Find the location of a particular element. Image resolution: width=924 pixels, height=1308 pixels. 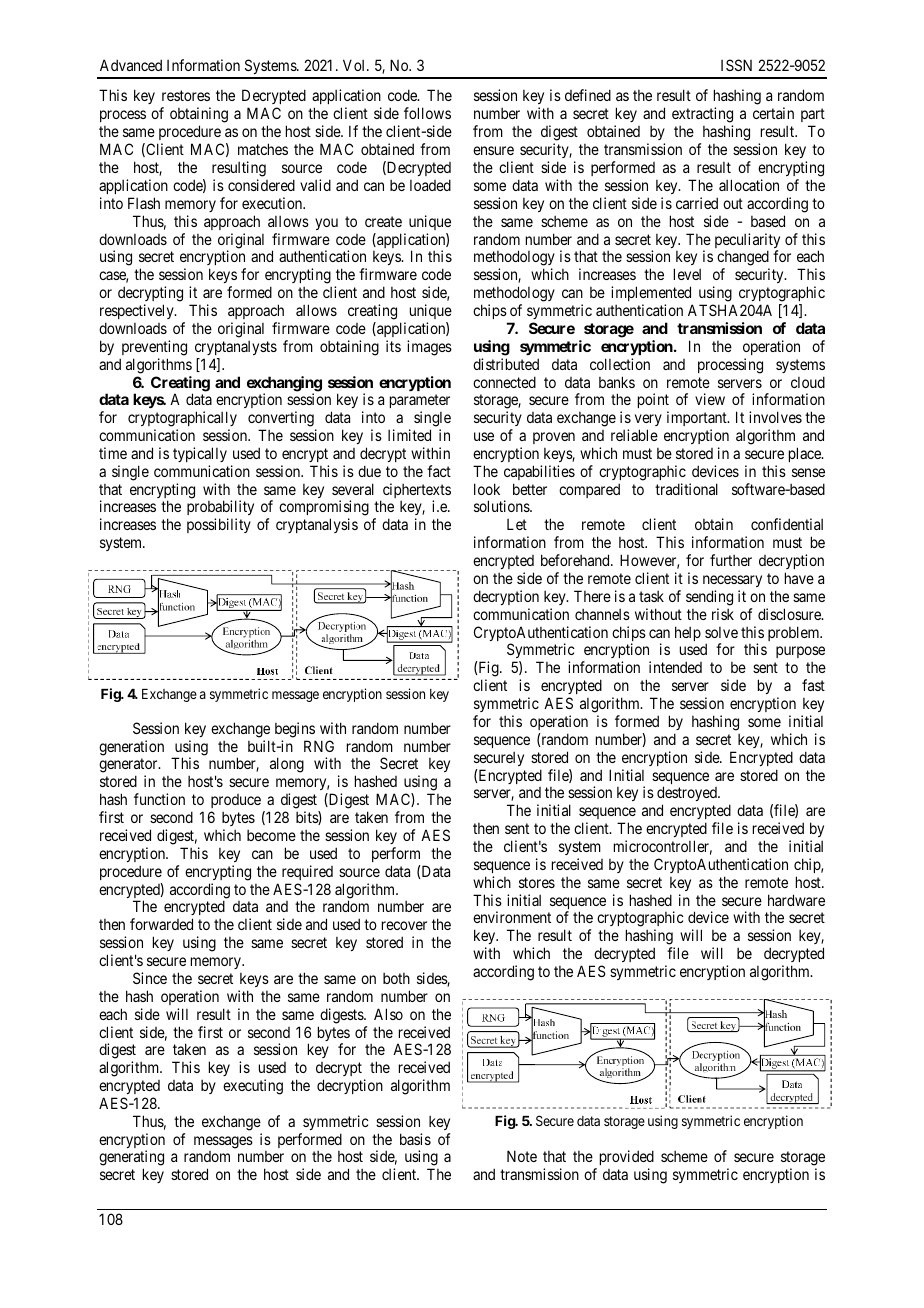

forwarded is located at coordinates (161, 924).
